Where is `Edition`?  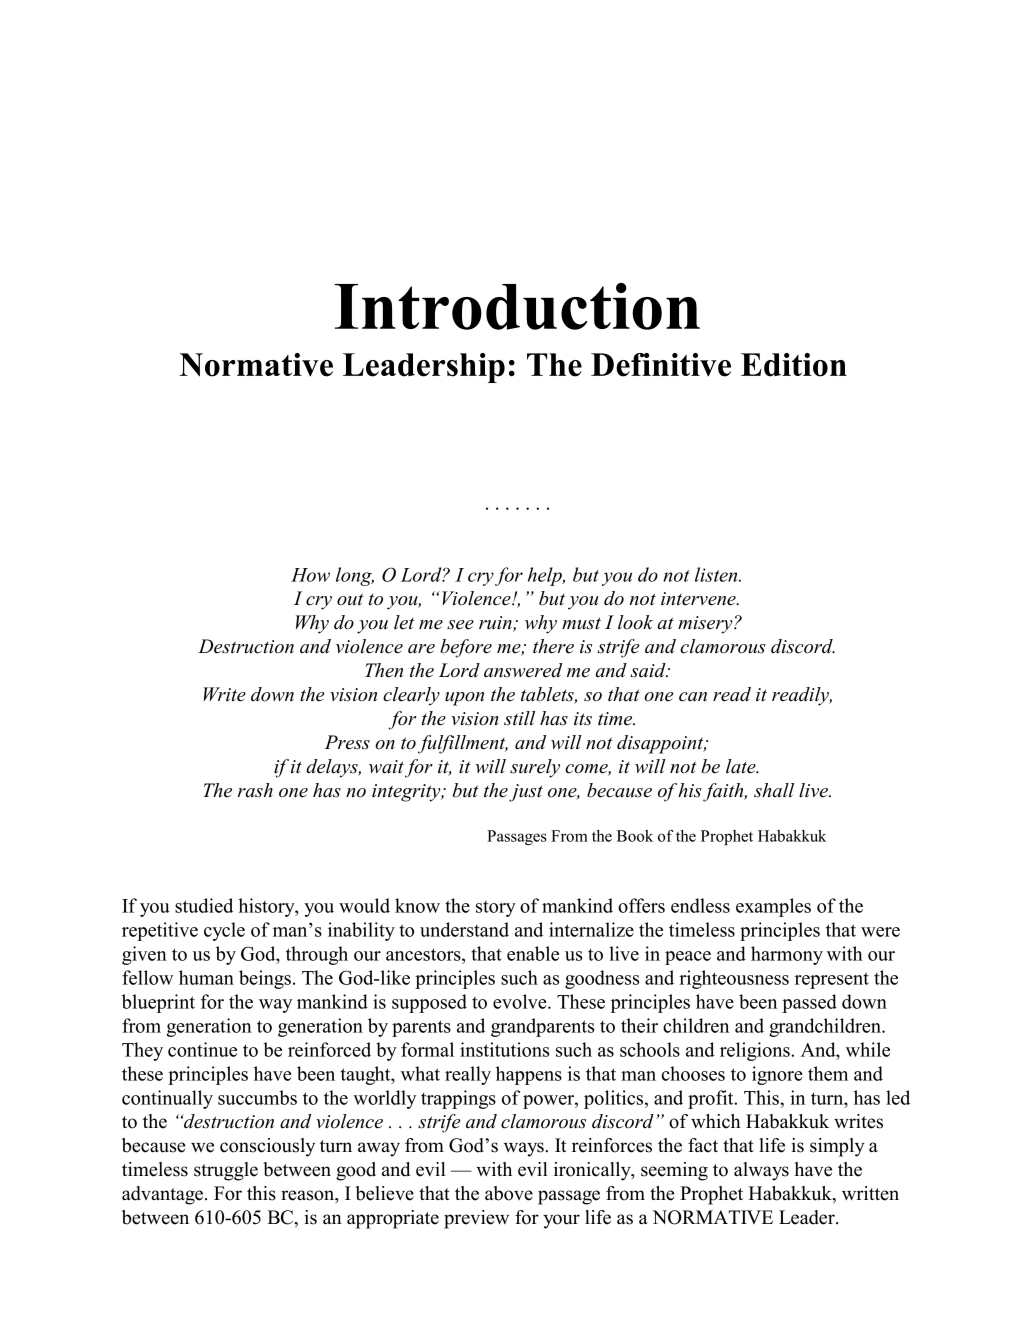 Edition is located at coordinates (794, 365).
